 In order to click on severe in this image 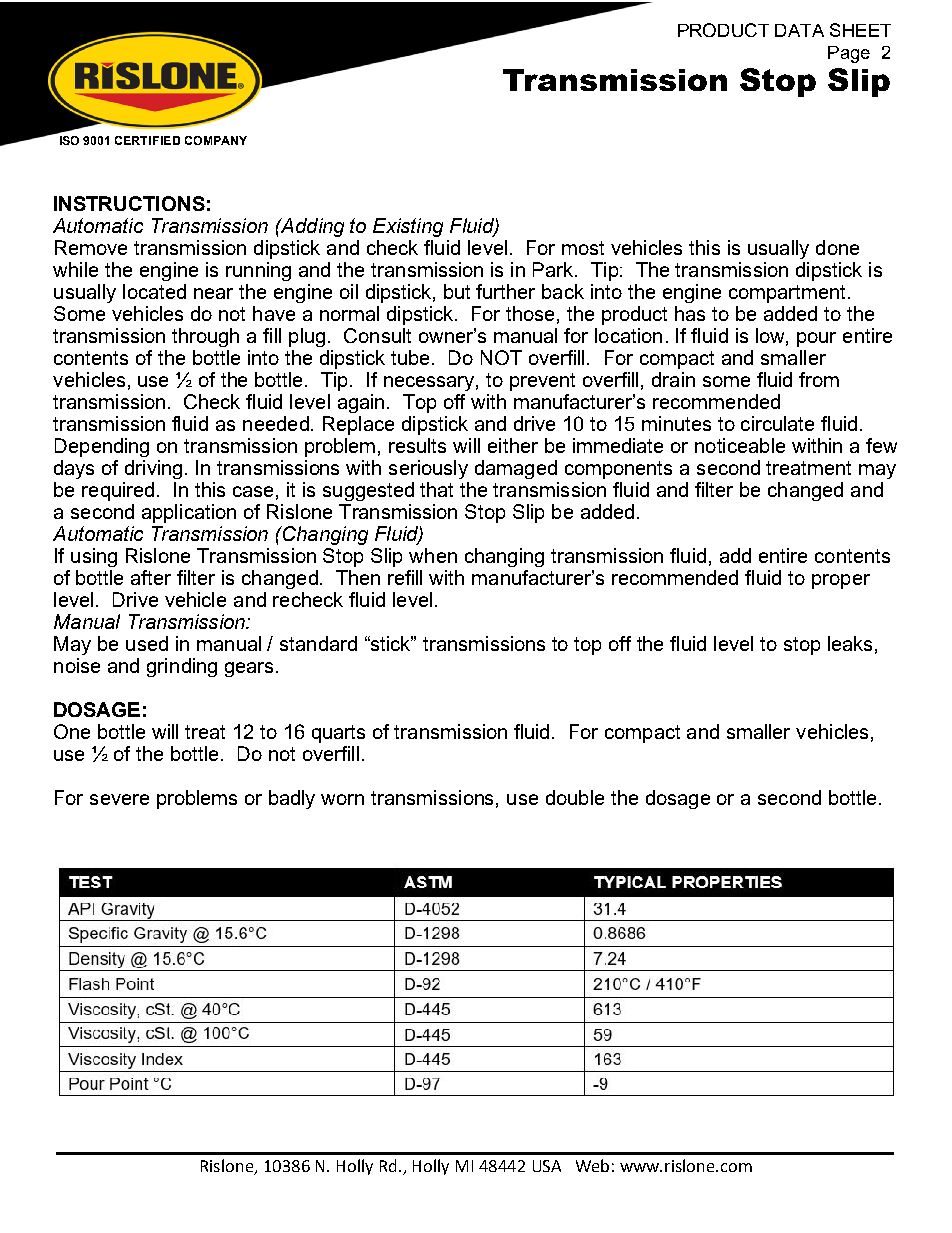, I will do `click(119, 799)`.
